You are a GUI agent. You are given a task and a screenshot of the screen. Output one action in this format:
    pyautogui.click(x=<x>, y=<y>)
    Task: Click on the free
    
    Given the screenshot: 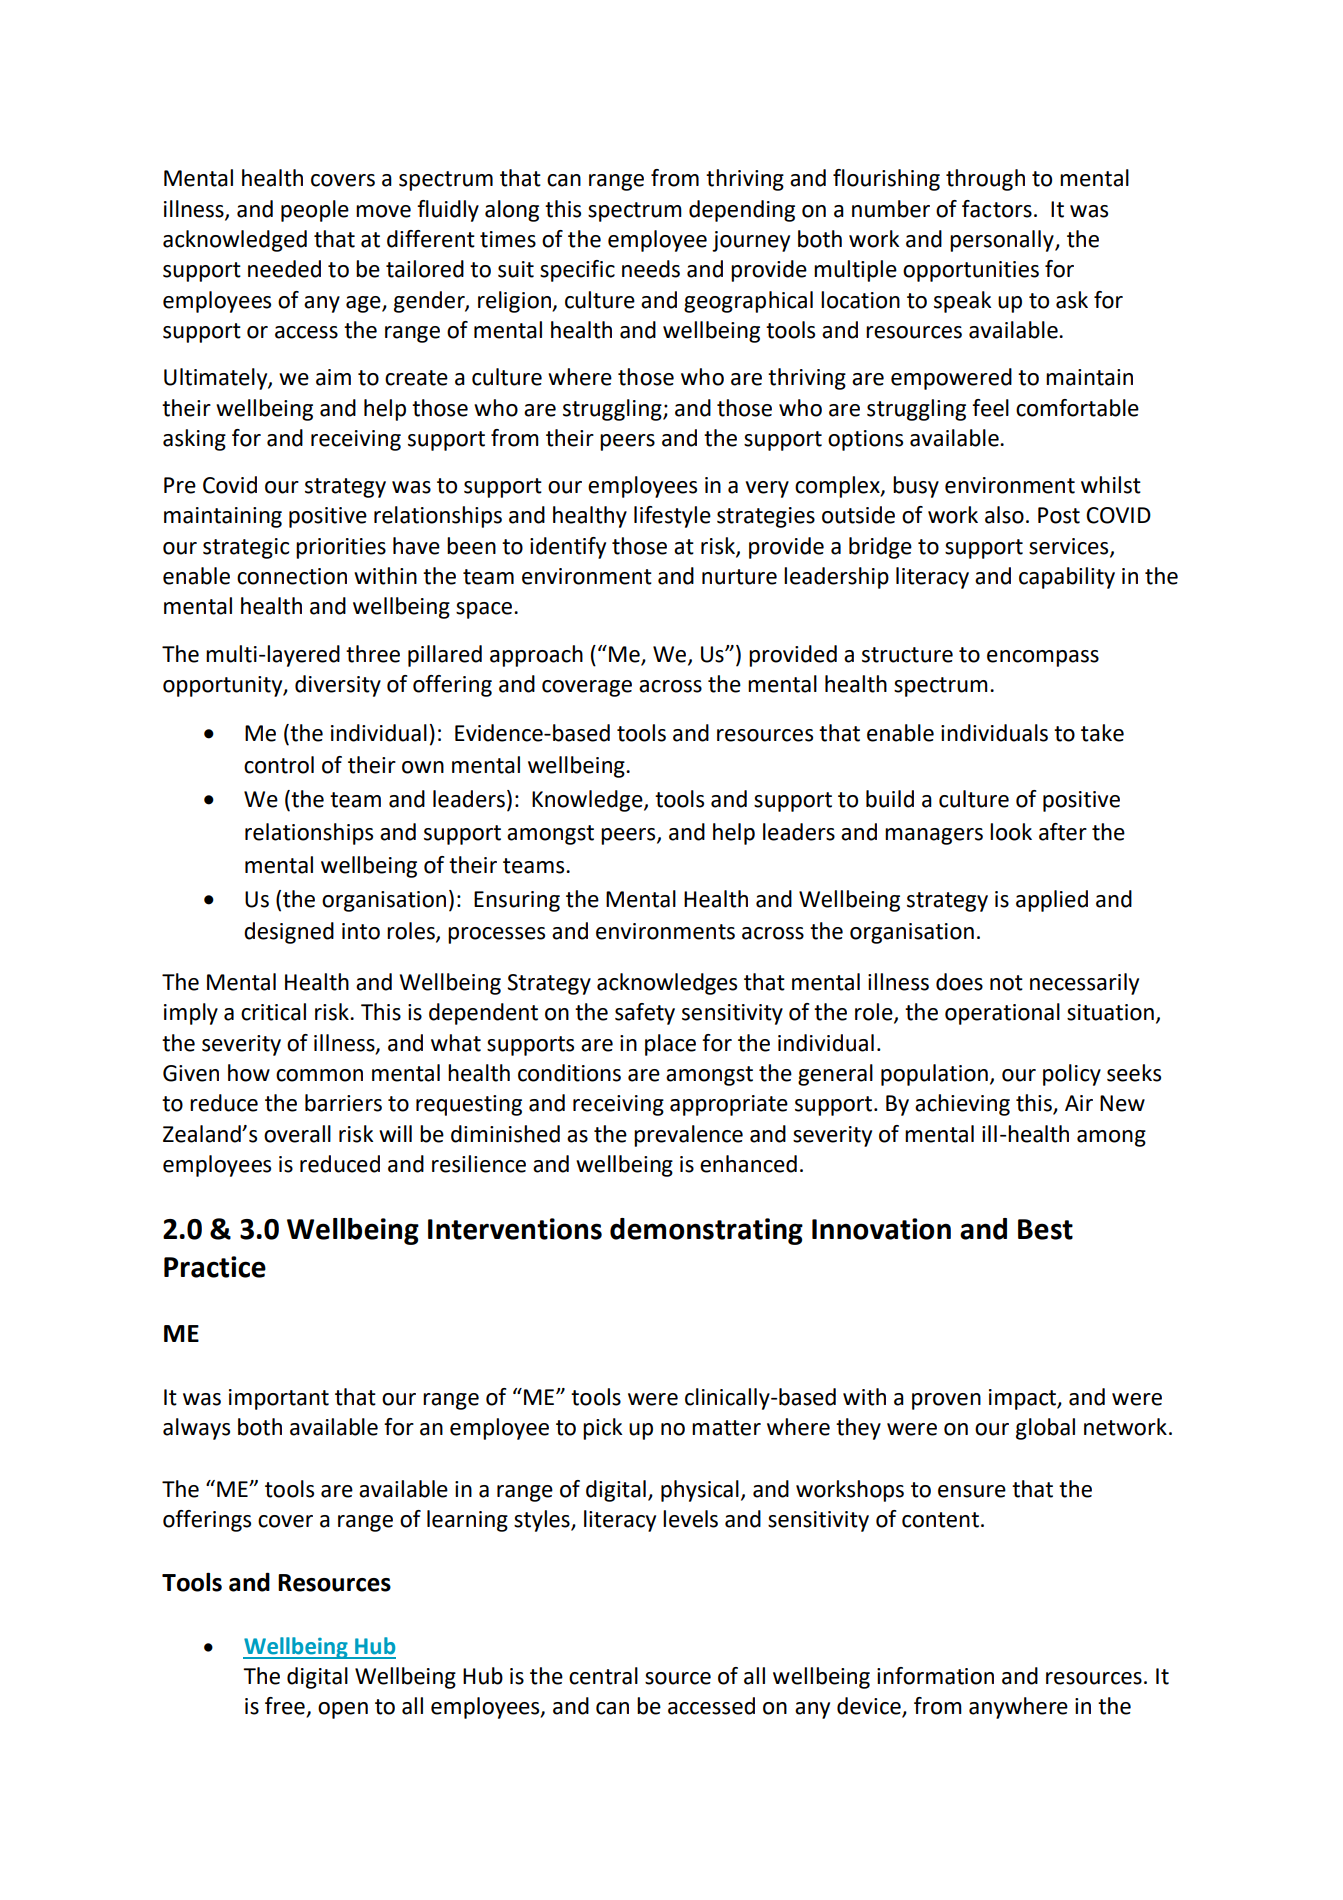 What is the action you would take?
    pyautogui.click(x=286, y=1707)
